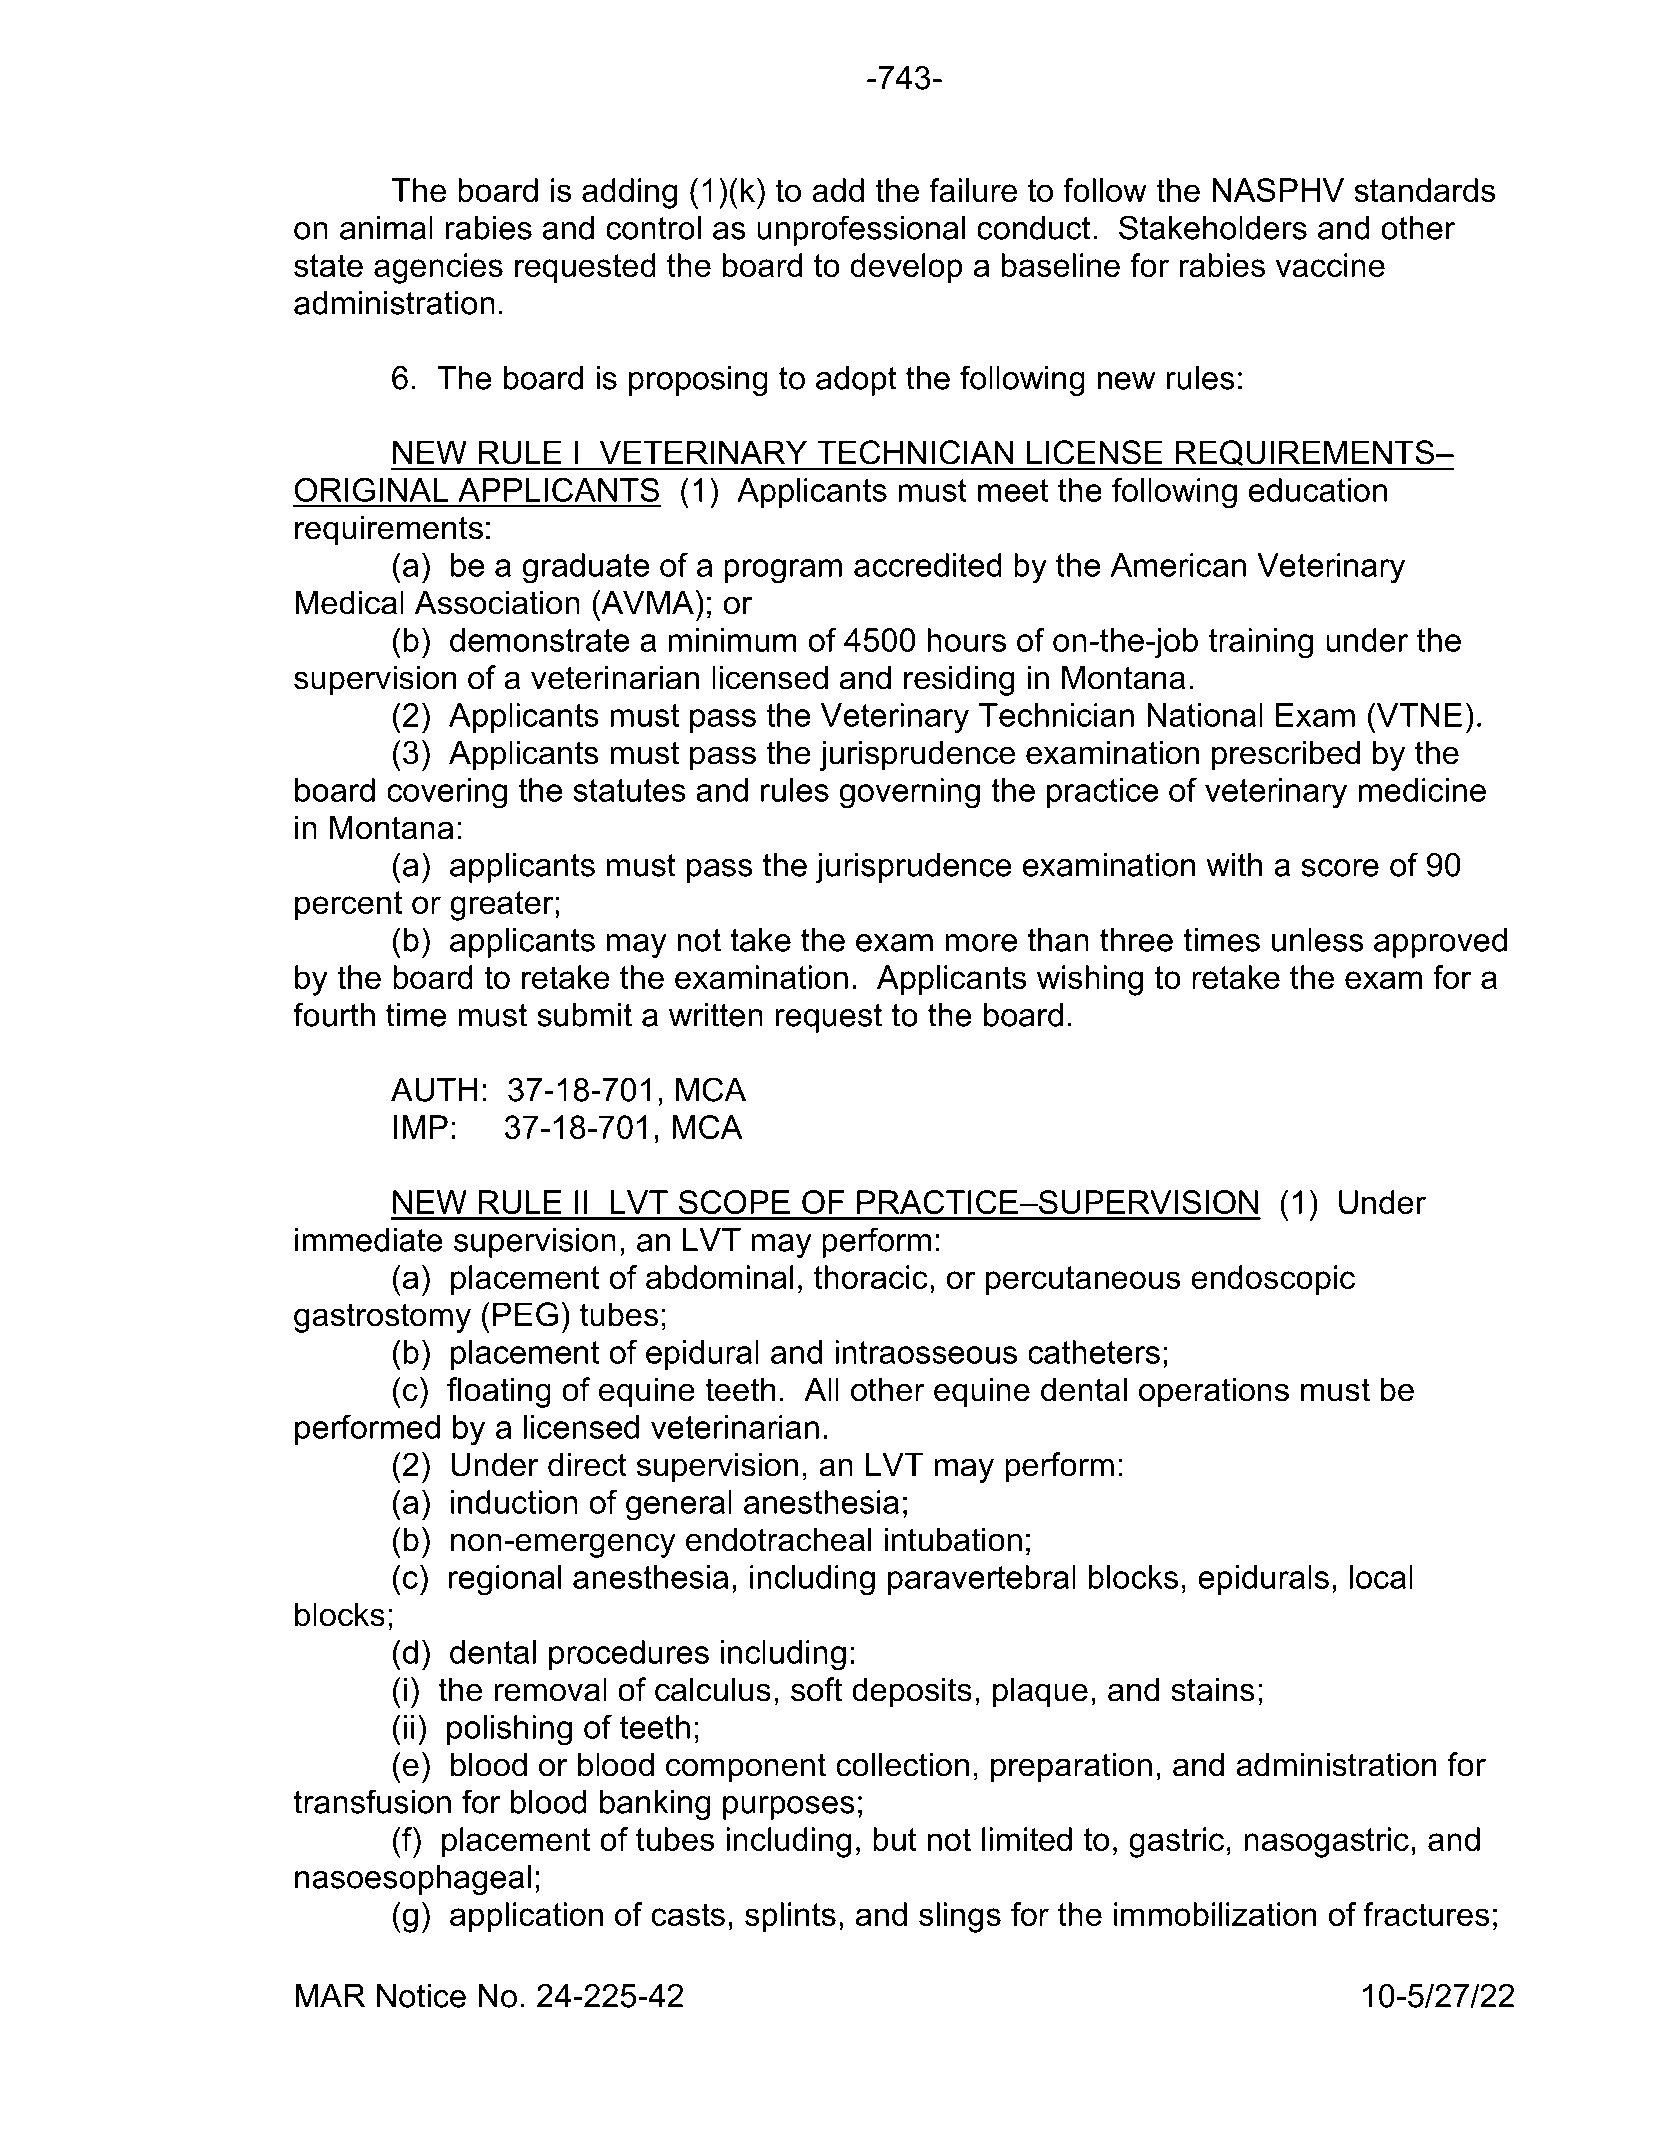 This document has height=2151, width=1662. What do you see at coordinates (1261, 643) in the document?
I see `training` at bounding box center [1261, 643].
